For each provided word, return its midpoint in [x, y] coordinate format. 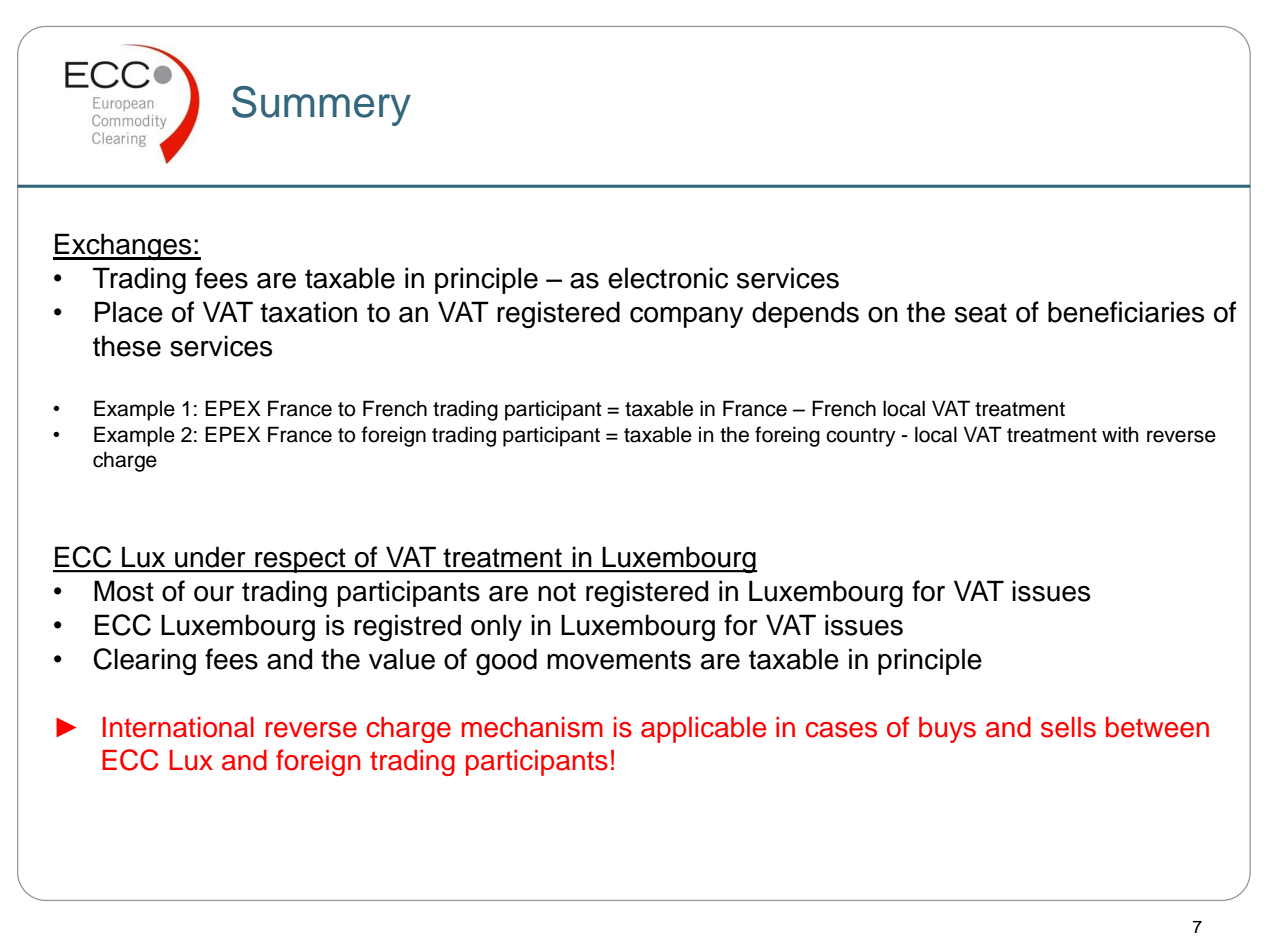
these [127, 346]
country [861, 437]
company [686, 317]
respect [300, 560]
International [178, 727]
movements [619, 660]
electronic [668, 278]
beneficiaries [1126, 312]
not [557, 592]
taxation [308, 312]
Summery [321, 106]
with [1120, 434]
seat [981, 313]
